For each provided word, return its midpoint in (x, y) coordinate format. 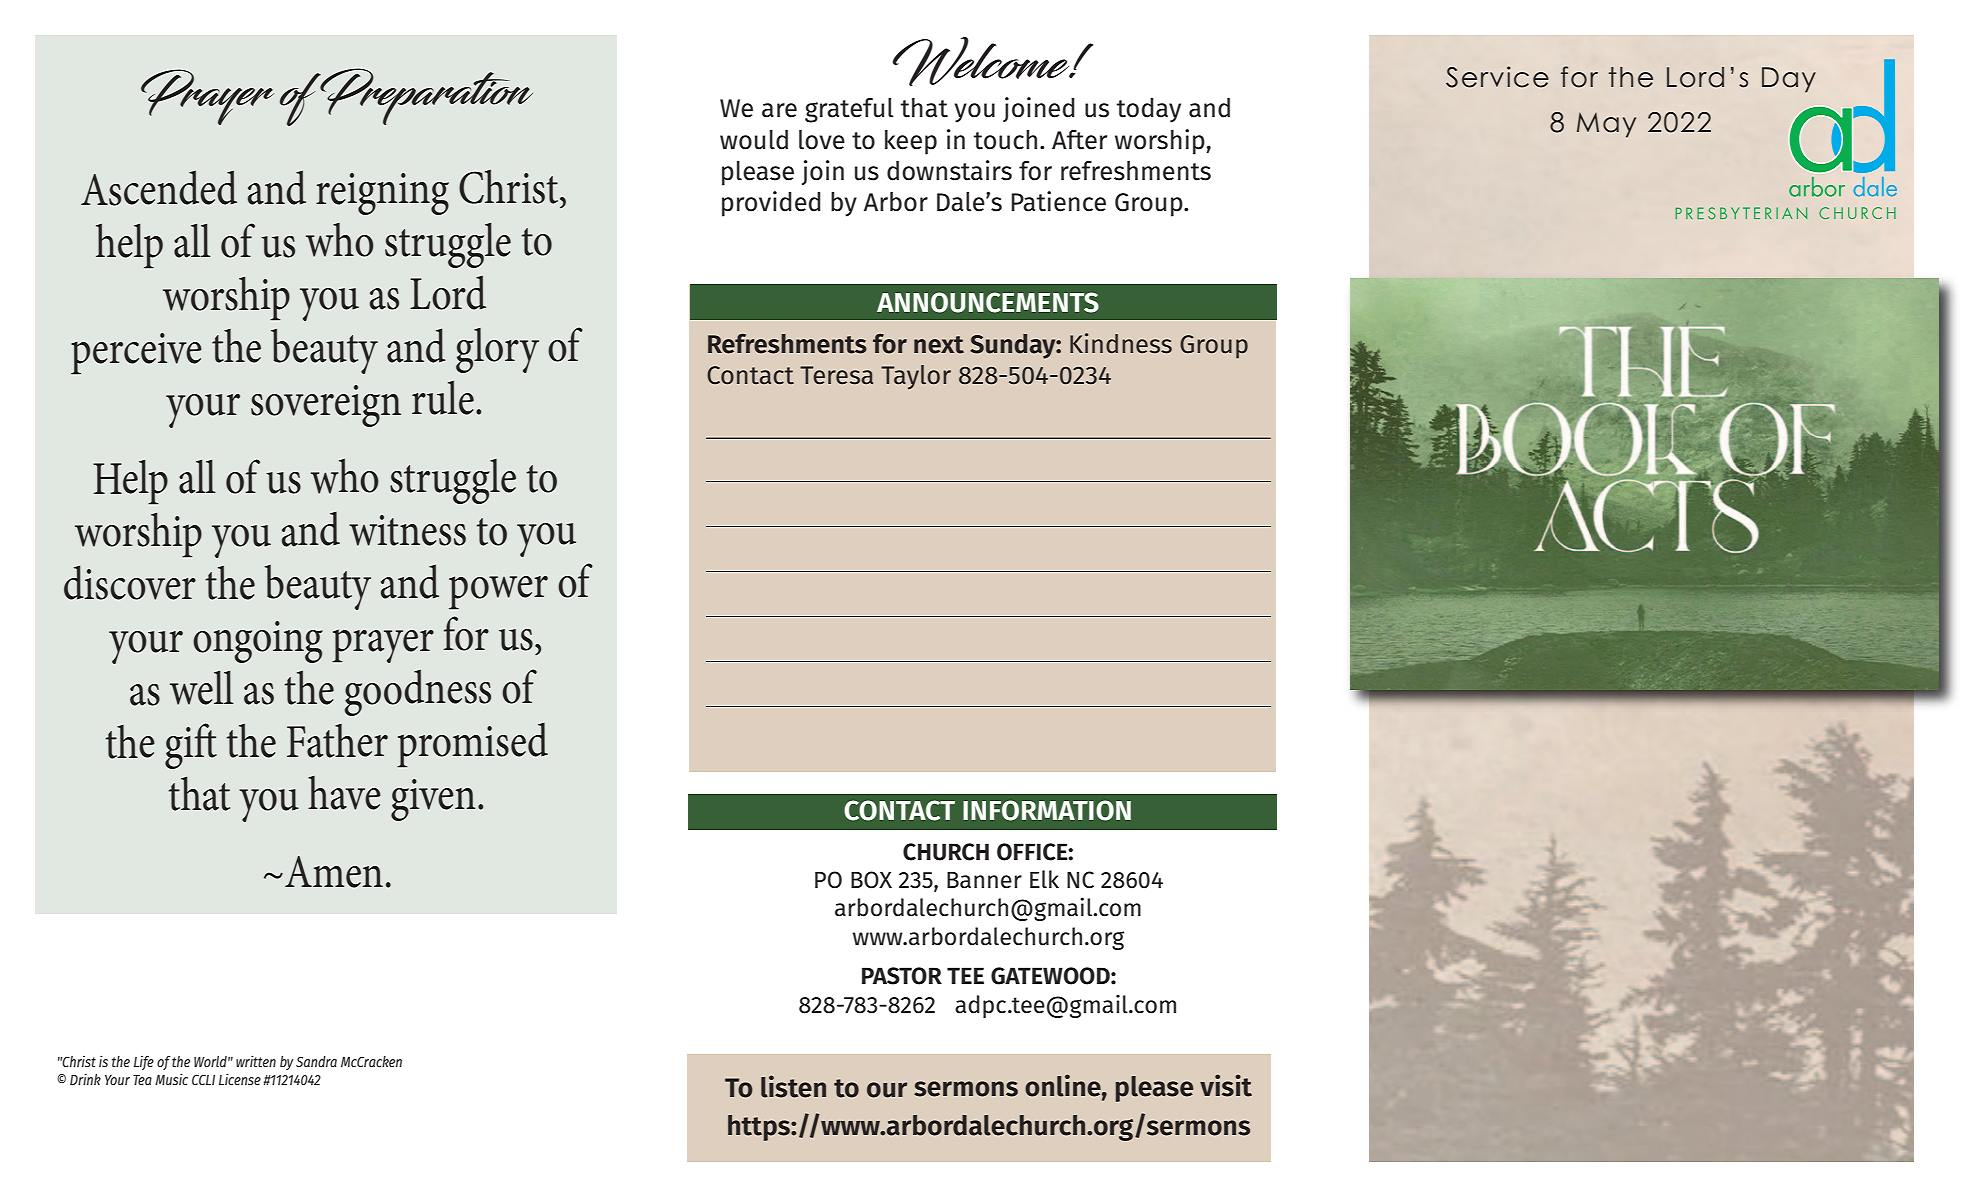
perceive (136, 354)
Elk (1044, 879)
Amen (334, 872)
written (256, 1061)
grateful (849, 110)
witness (407, 530)
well (202, 688)
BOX (871, 880)
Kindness (1121, 343)
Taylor (916, 377)
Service (1497, 77)
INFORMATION (1047, 810)
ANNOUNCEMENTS (988, 302)
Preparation (425, 96)
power (498, 593)
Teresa (836, 375)
